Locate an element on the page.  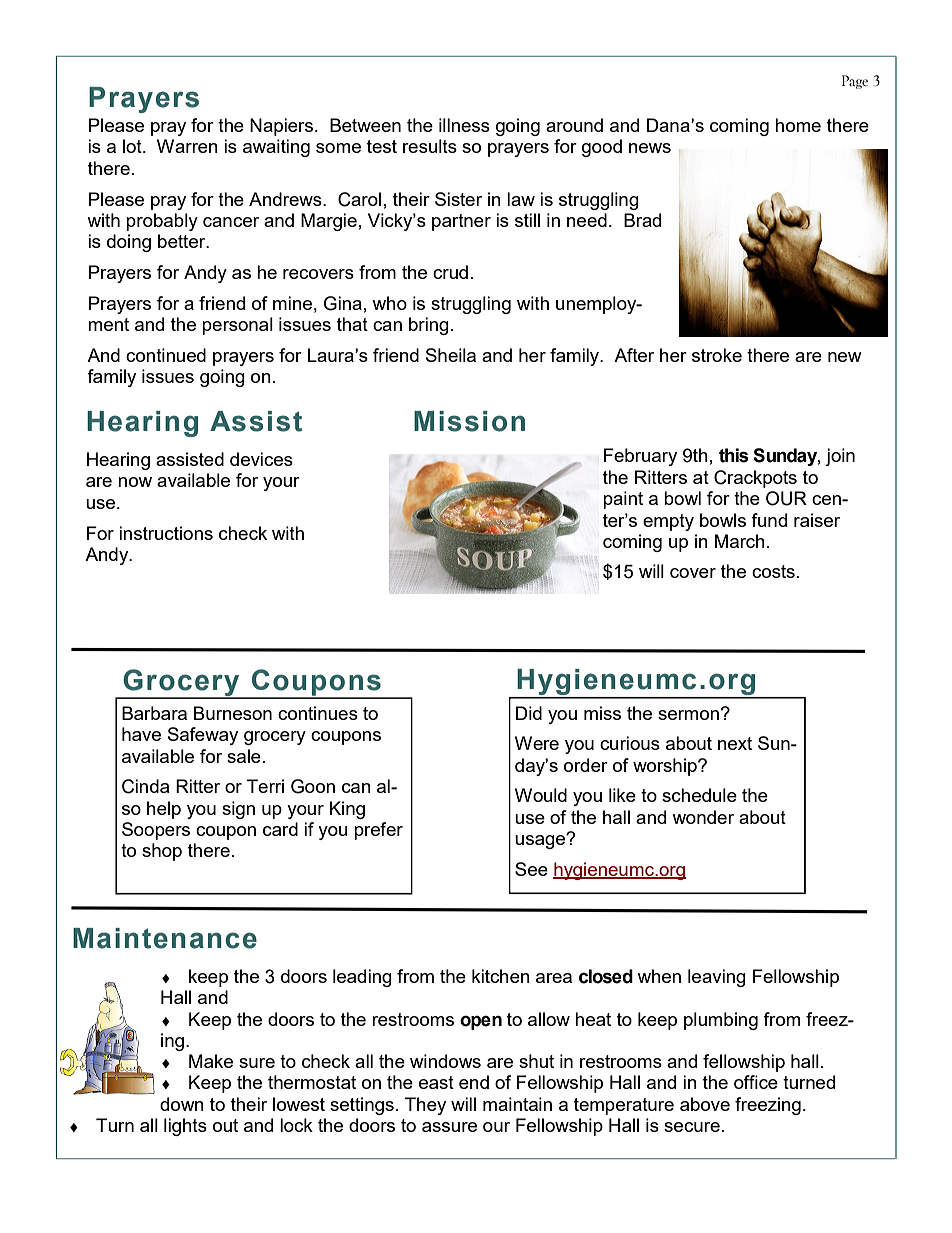
office is located at coordinates (756, 1082).
